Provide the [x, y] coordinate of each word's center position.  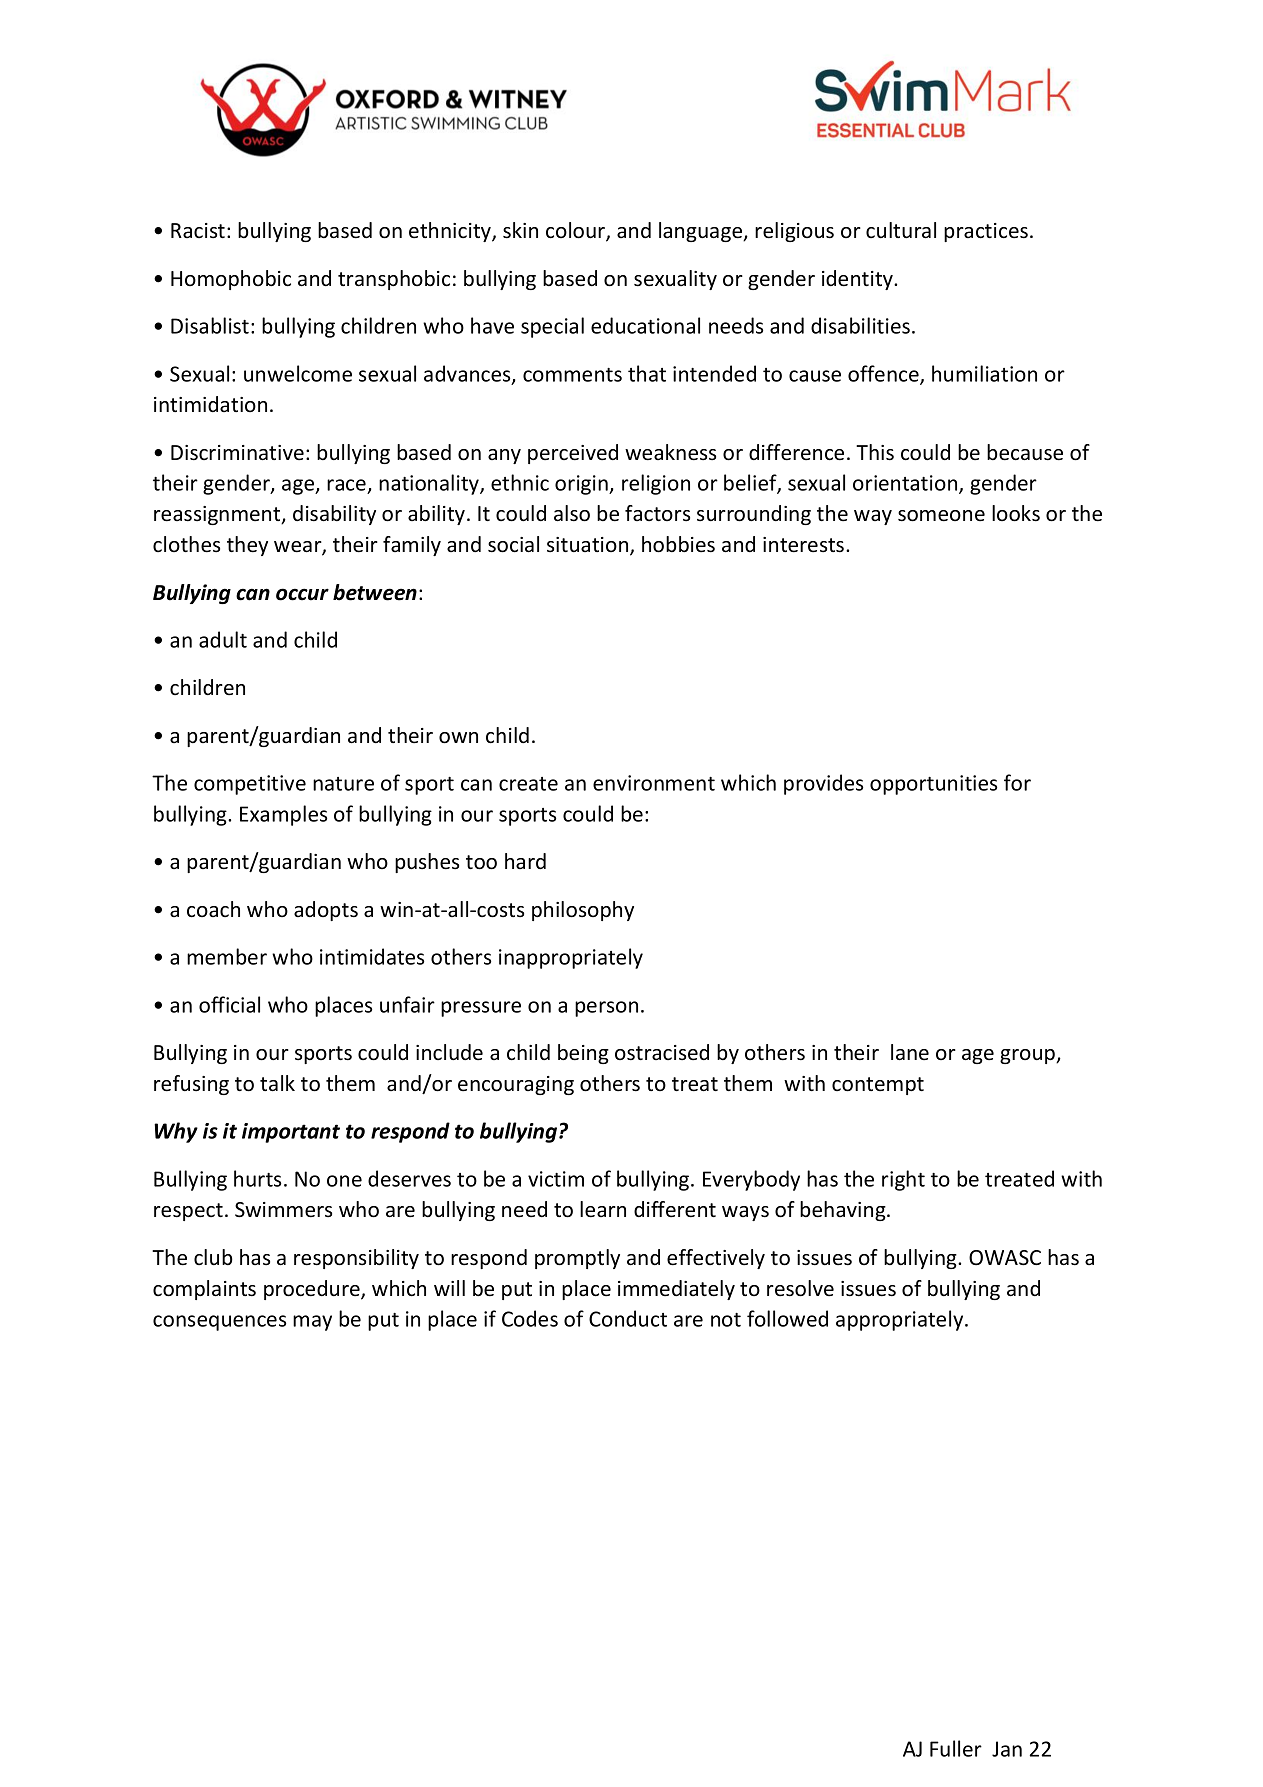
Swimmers [283, 1210]
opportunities [933, 785]
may [312, 1323]
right [903, 1180]
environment [654, 783]
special [552, 327]
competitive [250, 785]
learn [603, 1209]
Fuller [956, 1748]
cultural [901, 230]
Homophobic [231, 280]
